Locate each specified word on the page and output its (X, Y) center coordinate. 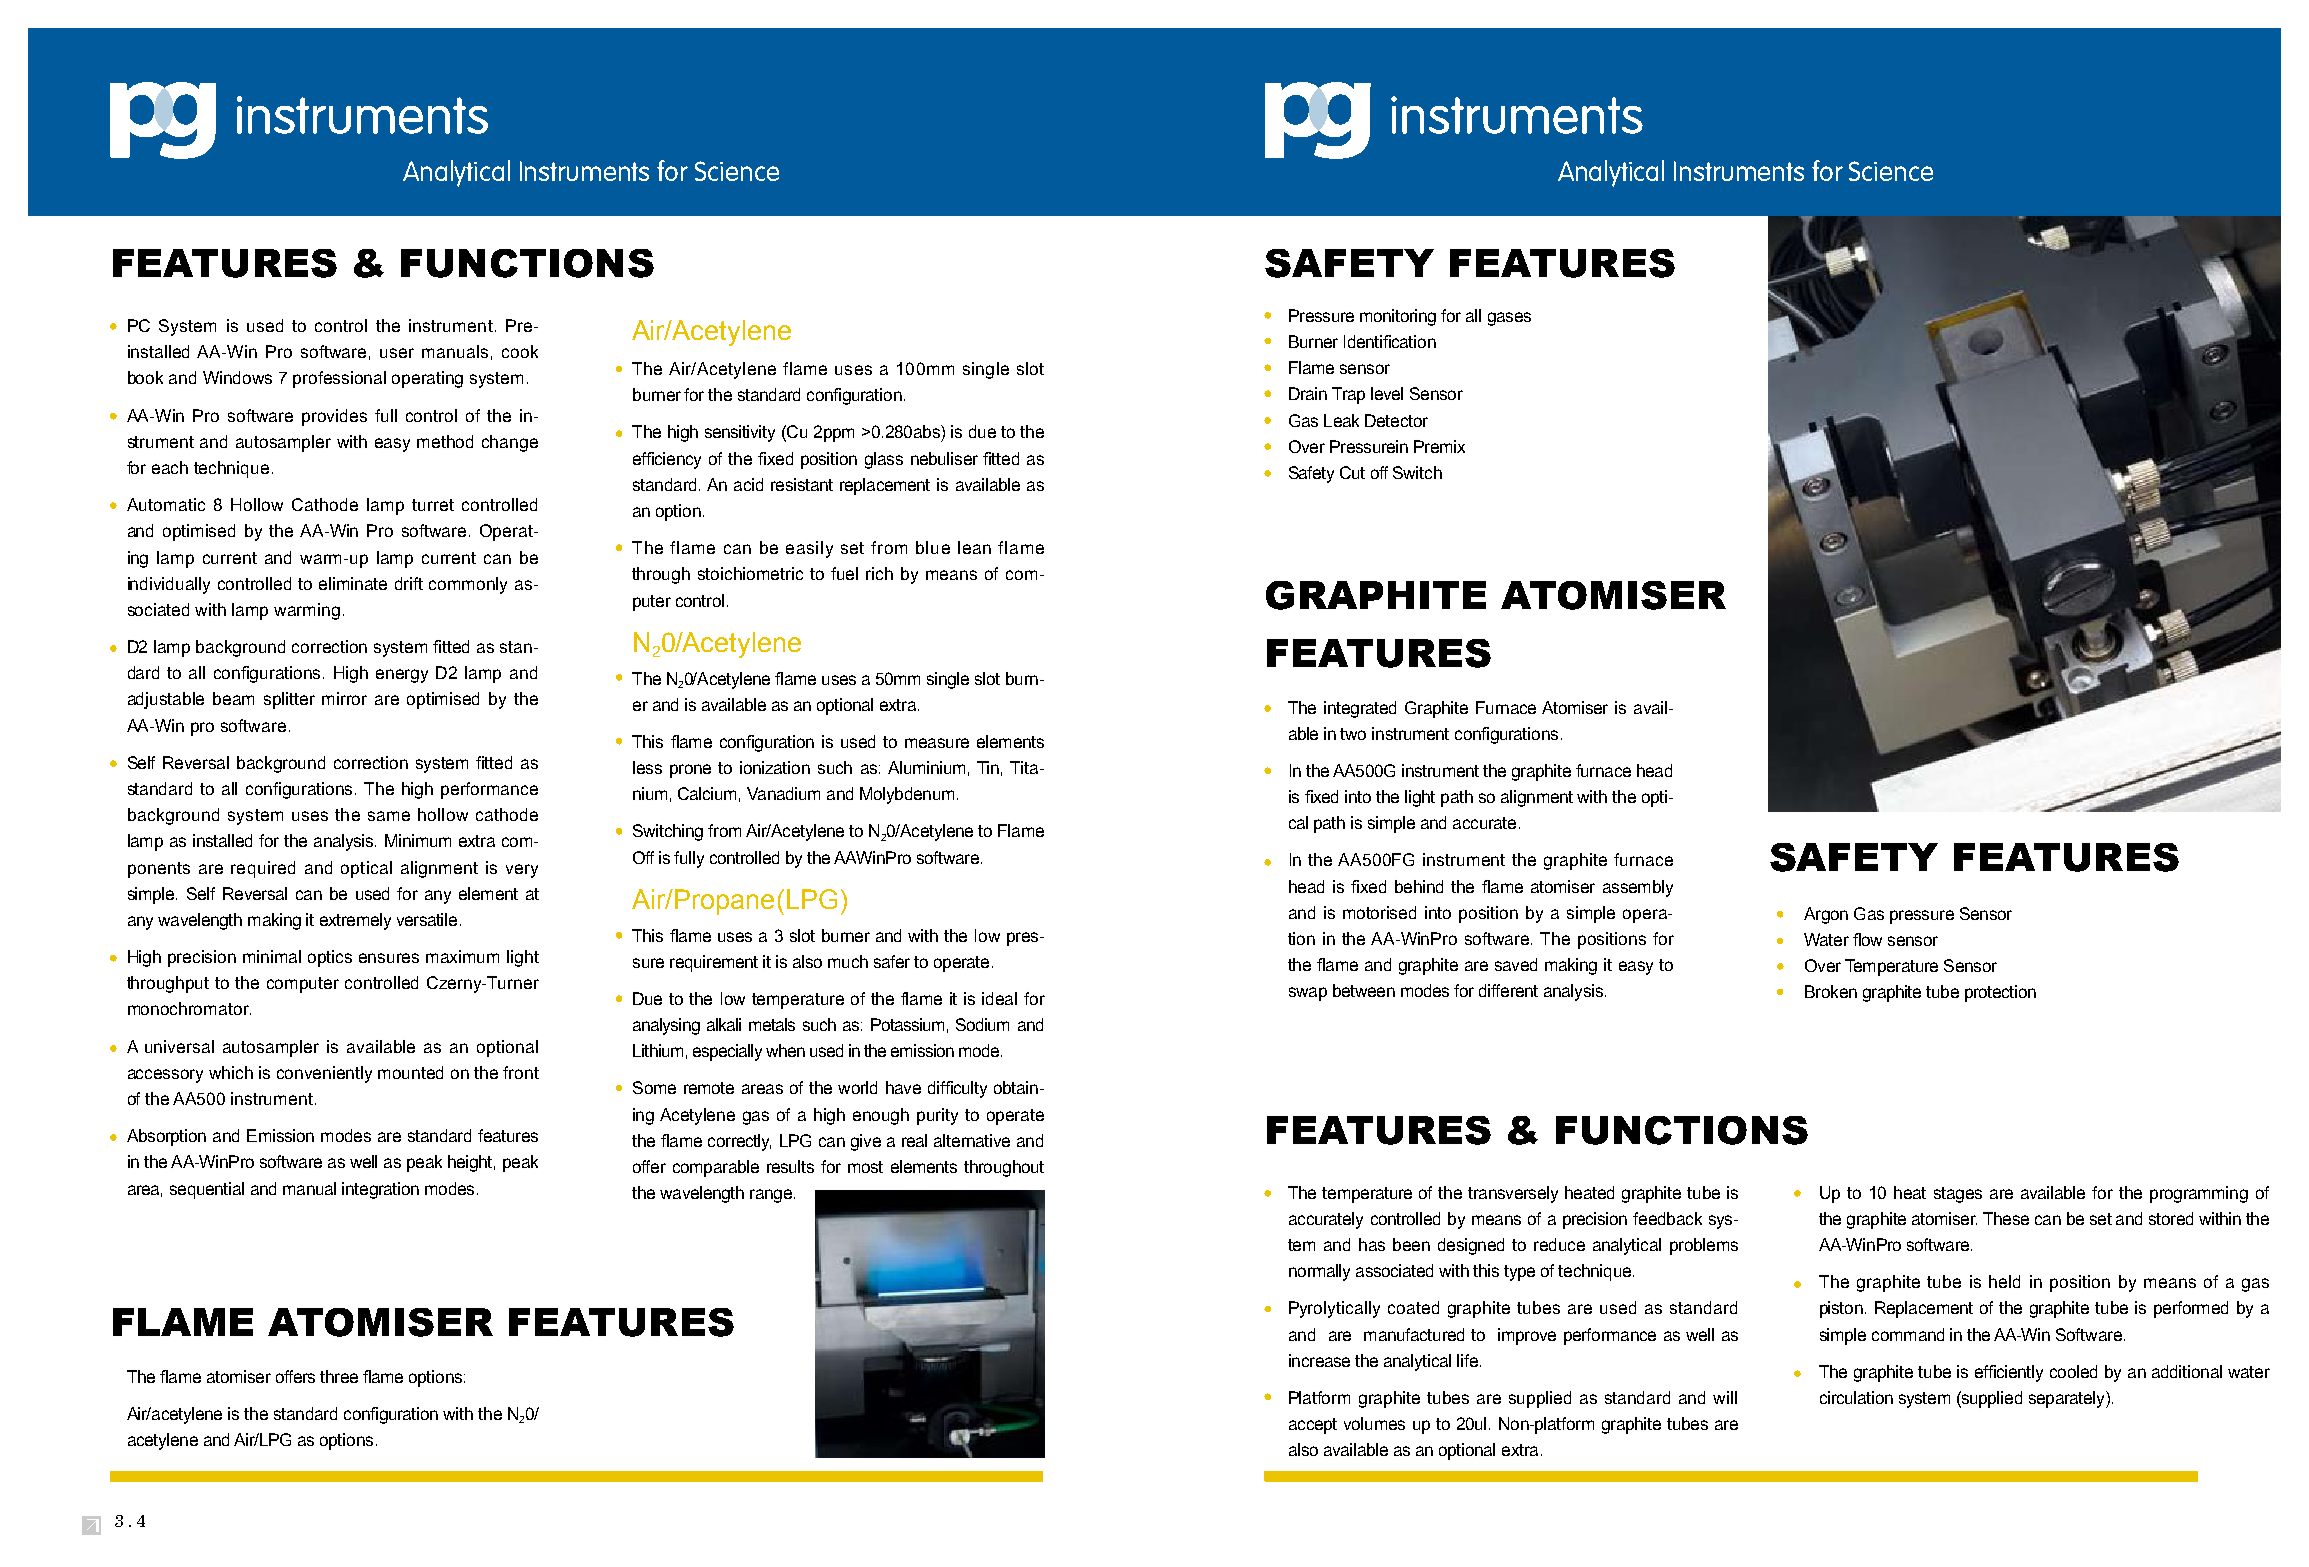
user (397, 353)
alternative (972, 1140)
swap (1308, 994)
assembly (1638, 888)
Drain (1308, 393)
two (1353, 734)
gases (1509, 319)
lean (974, 547)
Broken (1831, 991)
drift (409, 583)
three (339, 1376)
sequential (207, 1190)
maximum (462, 956)
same (389, 816)
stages (1958, 1195)
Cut (1352, 472)
